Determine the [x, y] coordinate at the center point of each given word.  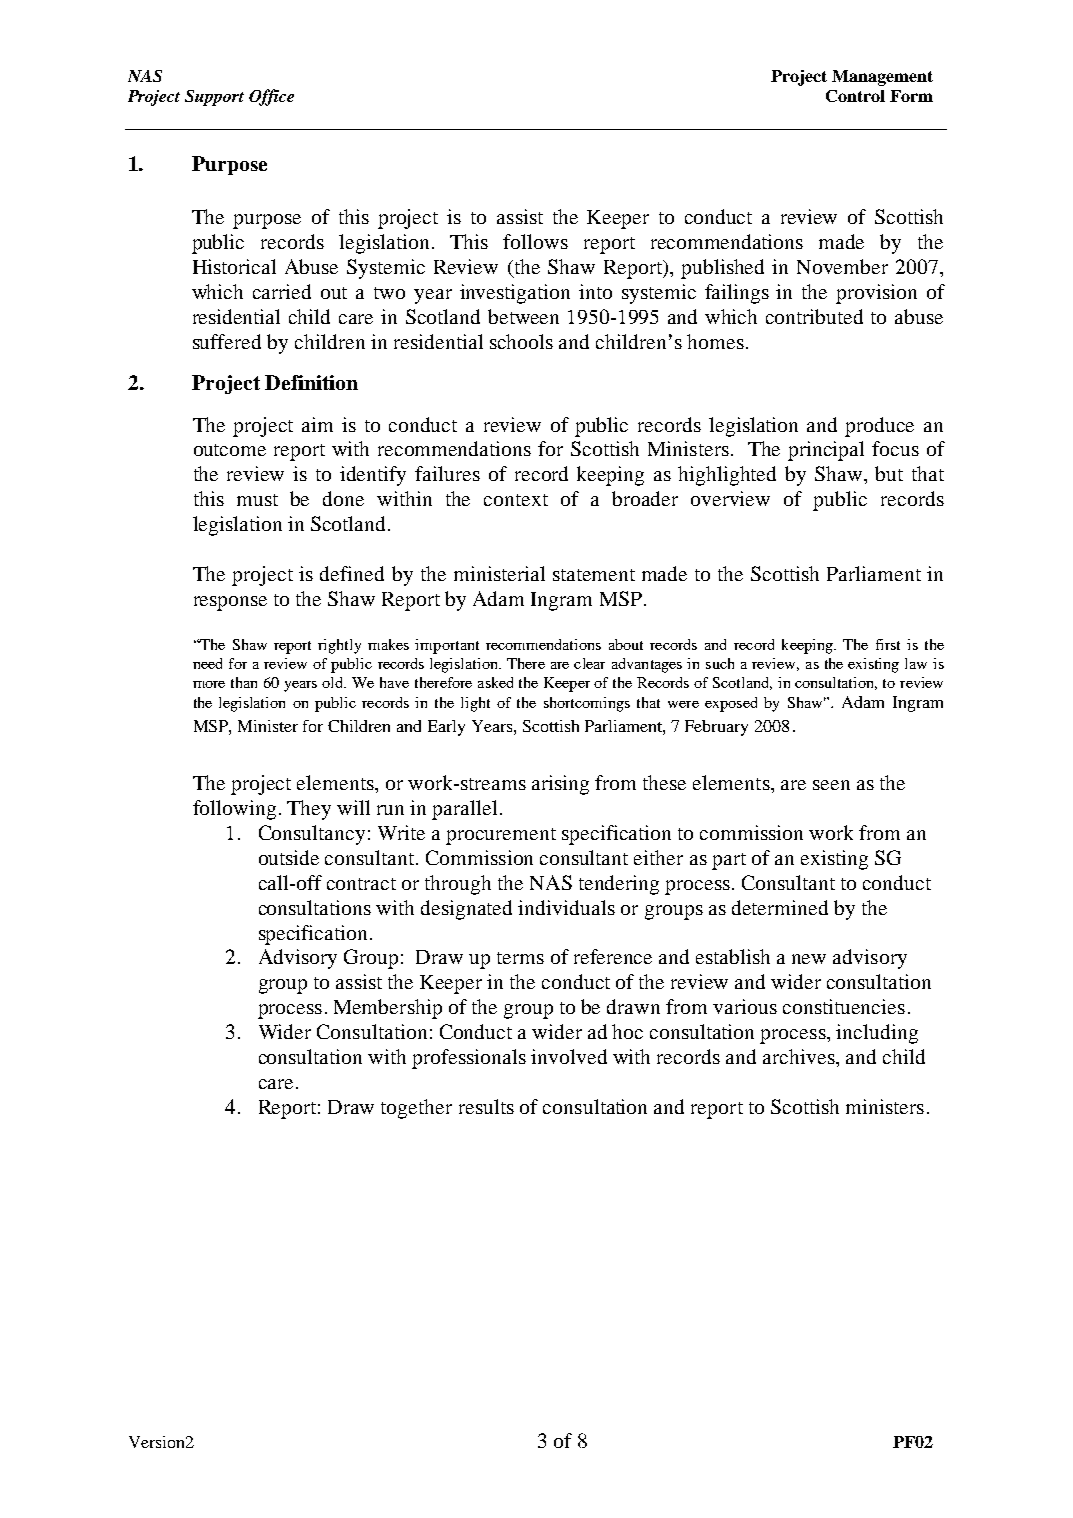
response [230, 603]
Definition [311, 382]
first [888, 644]
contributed [814, 316]
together [416, 1109]
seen [831, 785]
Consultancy [312, 835]
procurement [501, 836]
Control [855, 96]
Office [271, 97]
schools [521, 341]
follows [535, 241]
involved [569, 1056]
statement [594, 575]
